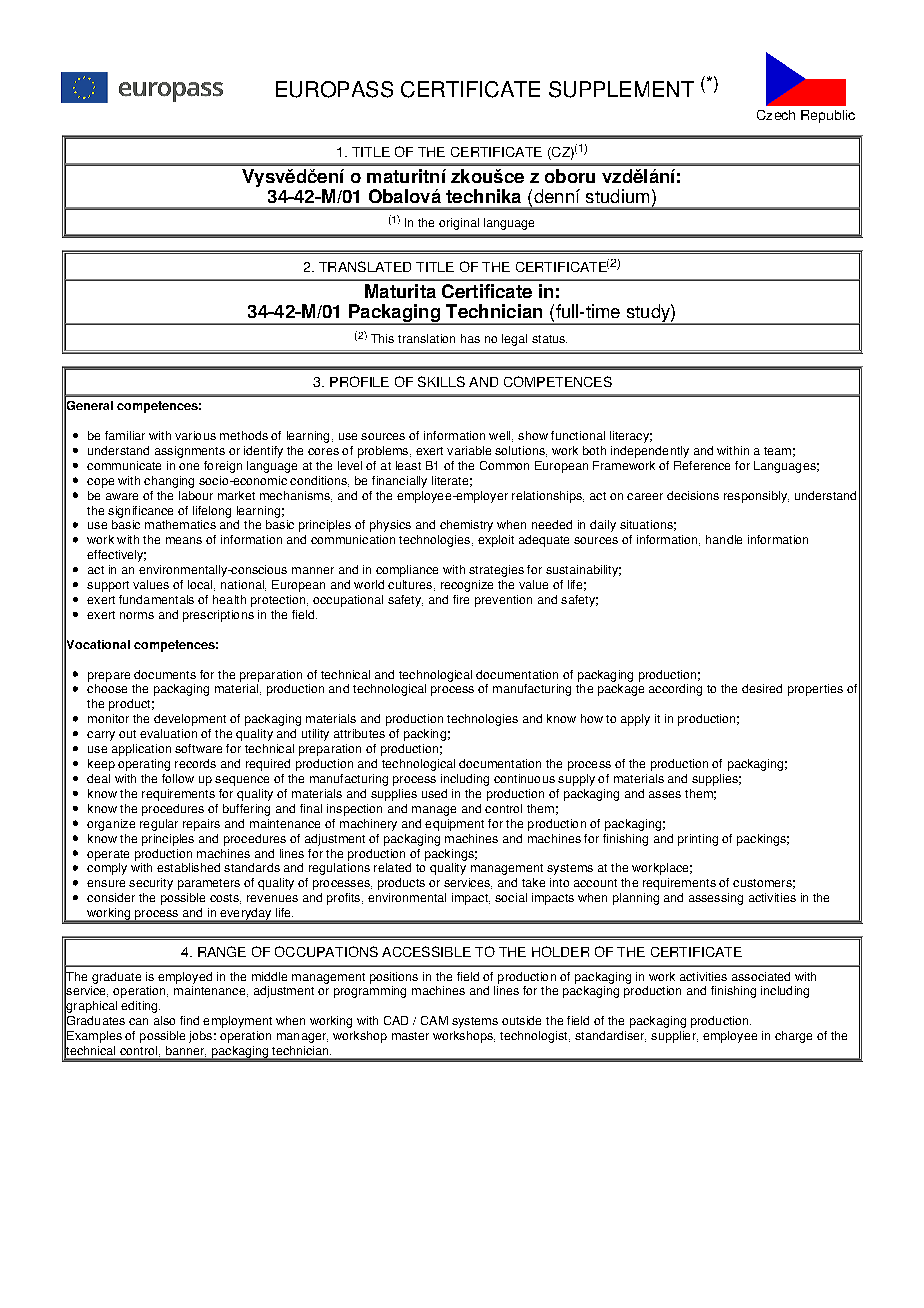 This page has height=1308, width=924. What do you see at coordinates (777, 451) in the page?
I see `team` at bounding box center [777, 451].
